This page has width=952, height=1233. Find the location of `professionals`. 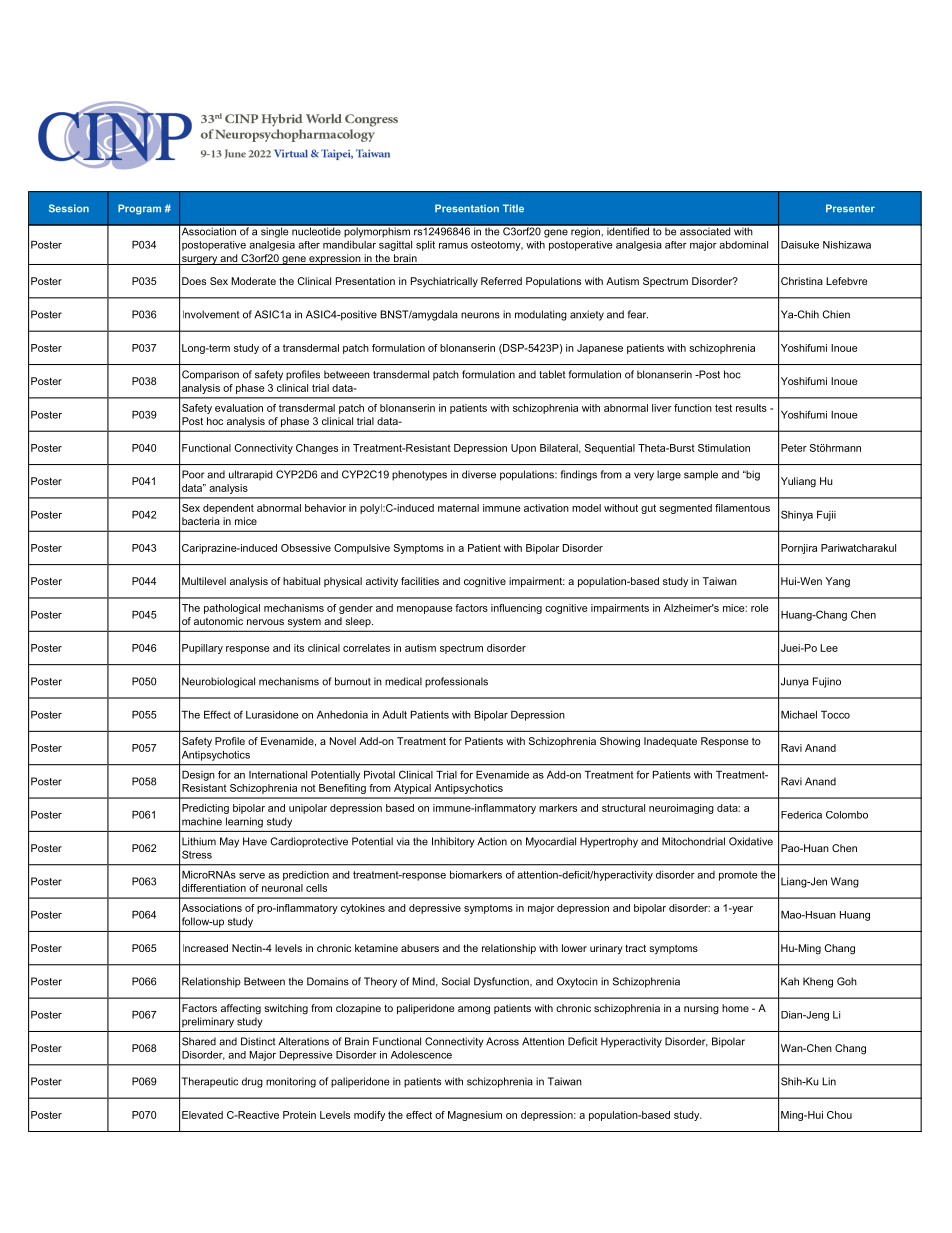

professionals is located at coordinates (456, 682).
